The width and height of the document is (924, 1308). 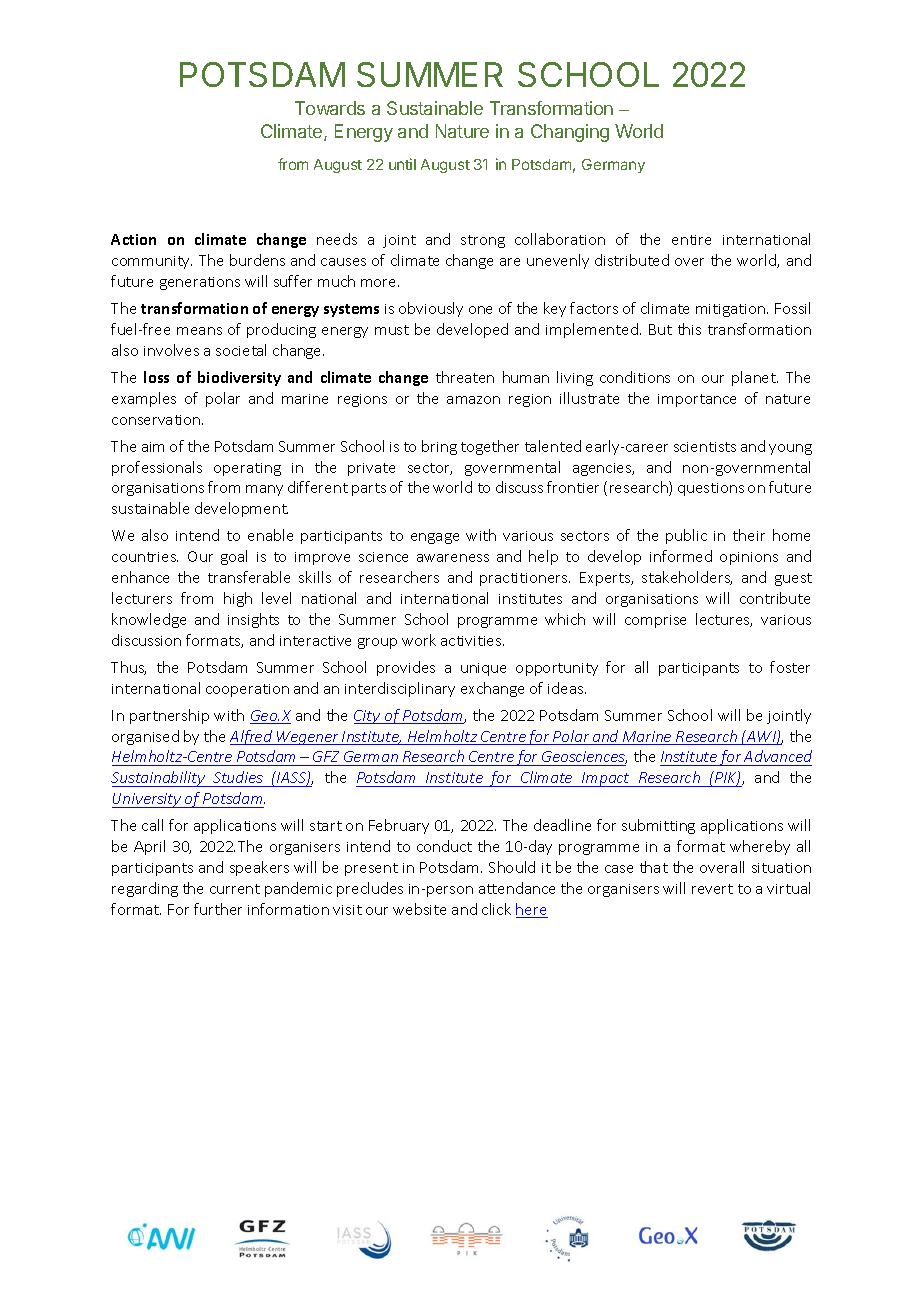 What do you see at coordinates (697, 400) in the document?
I see `importance` at bounding box center [697, 400].
